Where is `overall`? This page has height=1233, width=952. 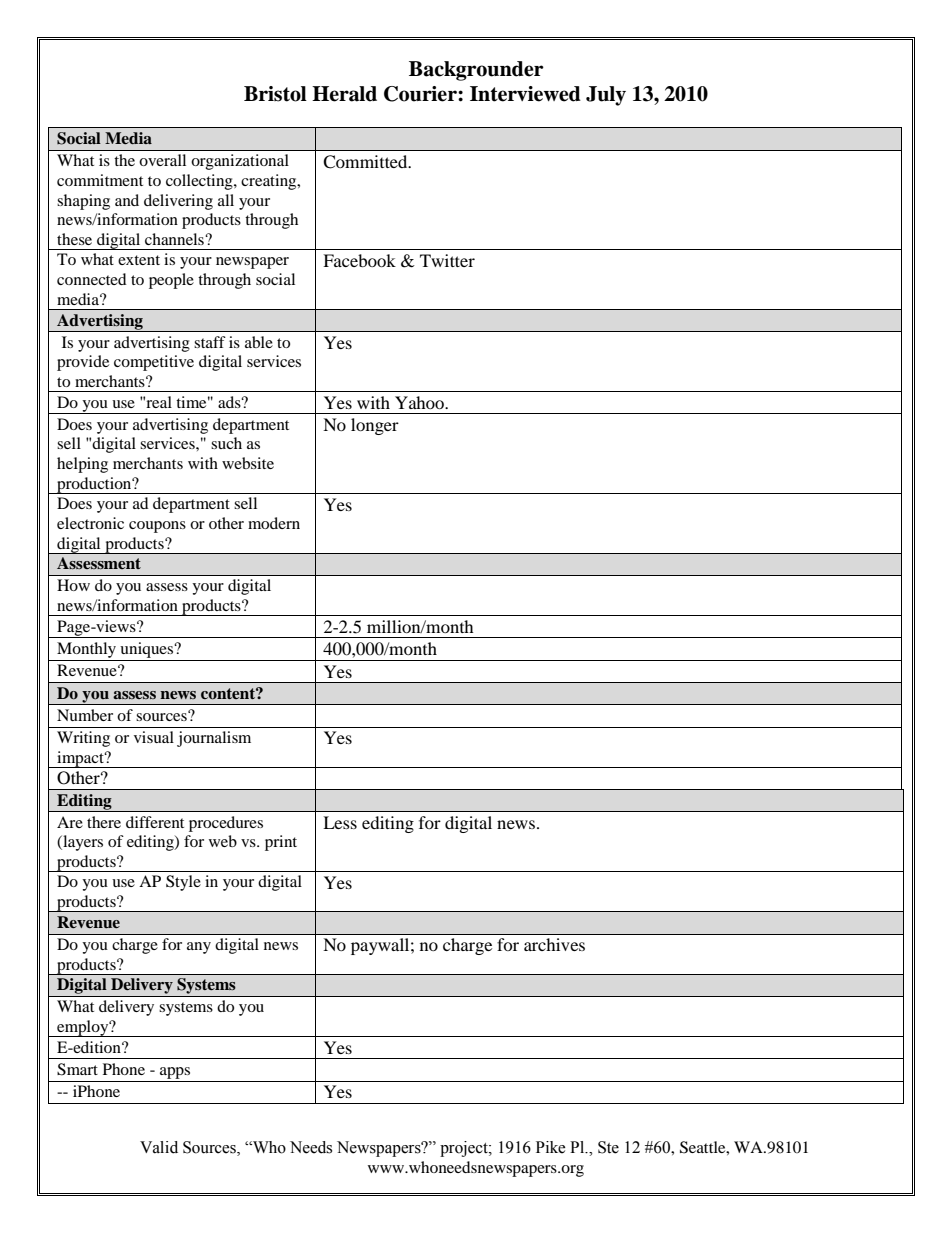 overall is located at coordinates (162, 160).
